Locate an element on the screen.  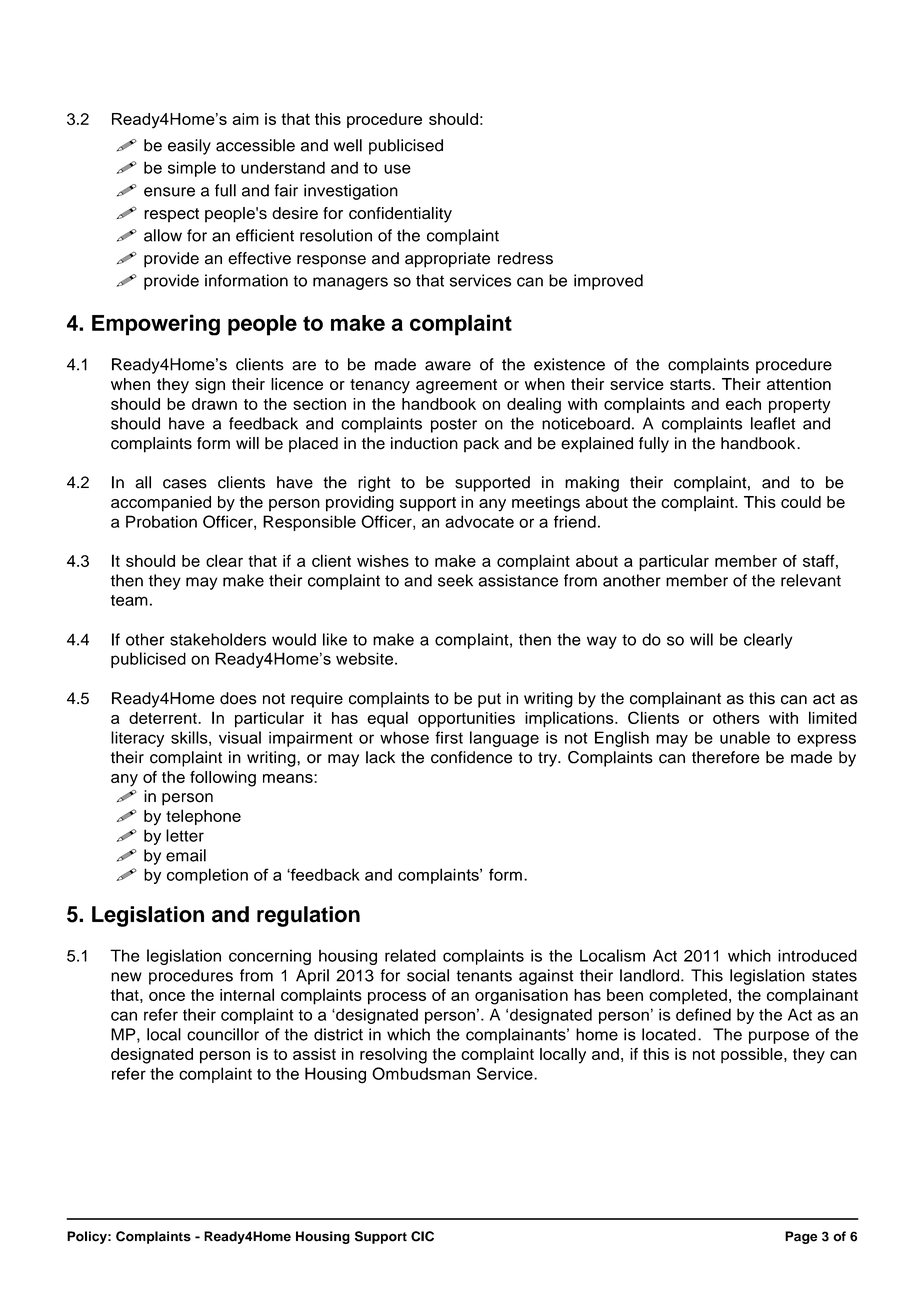
could is located at coordinates (801, 502).
